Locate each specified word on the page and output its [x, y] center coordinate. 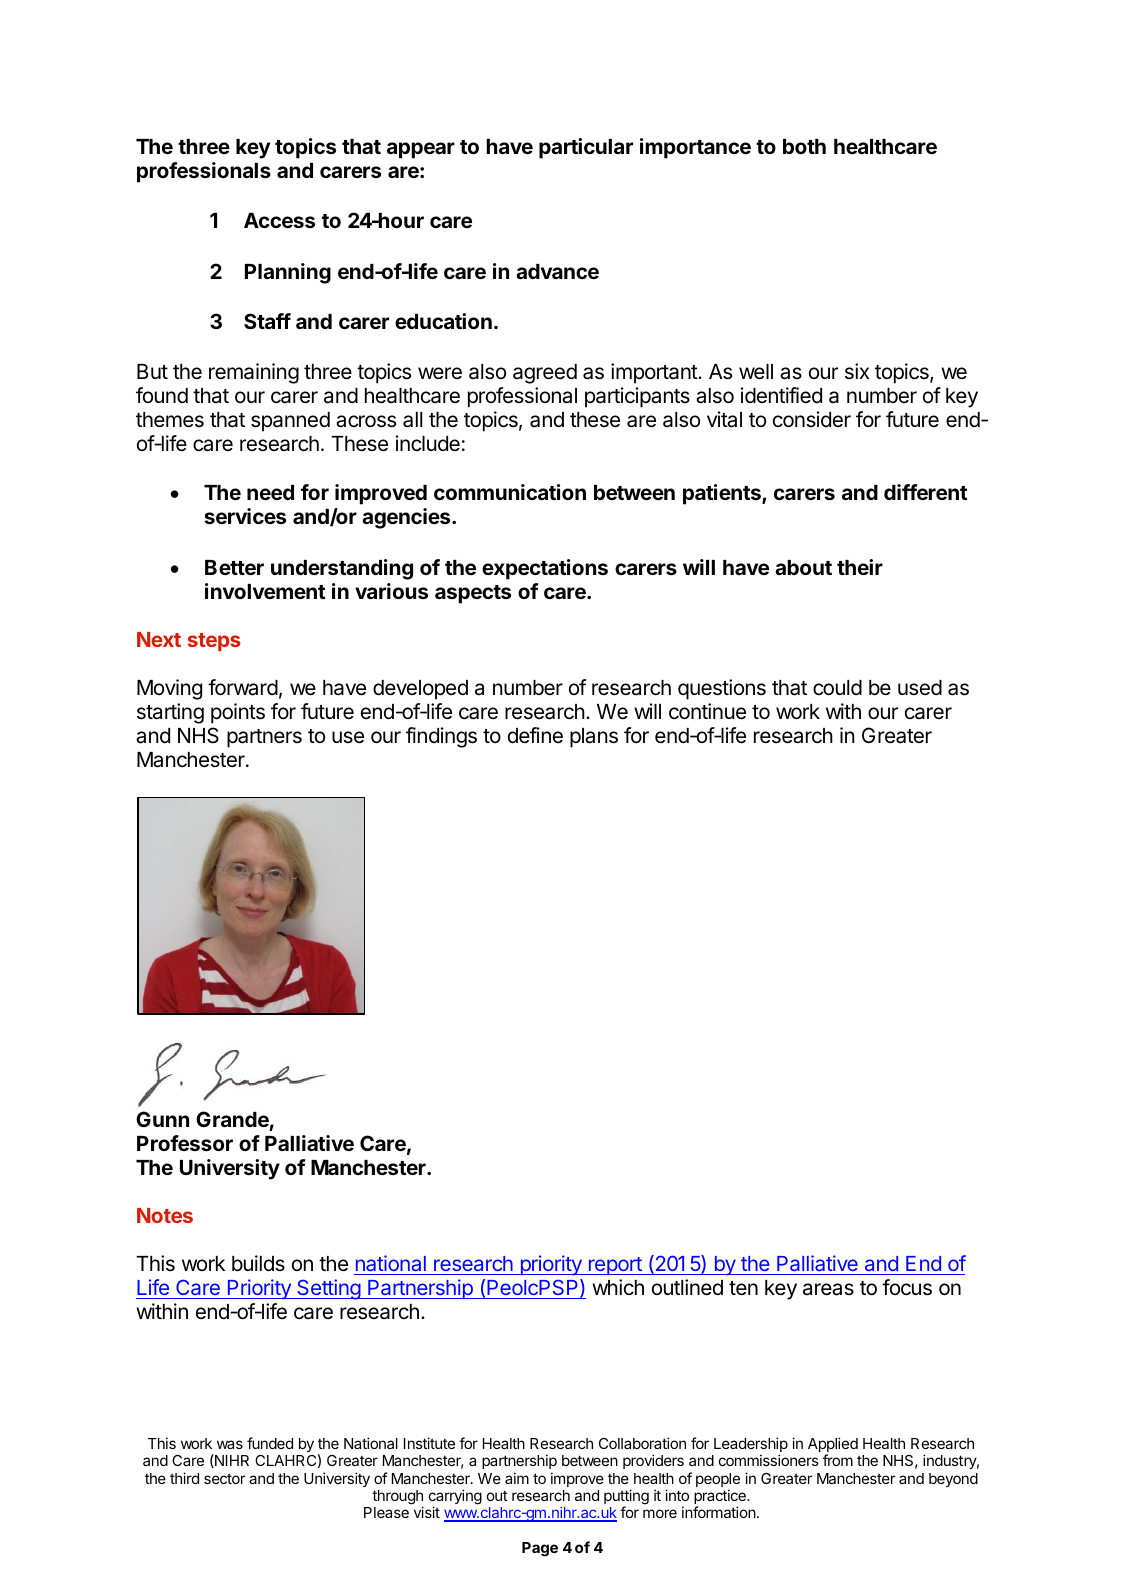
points [238, 713]
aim [517, 1478]
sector [224, 1479]
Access [279, 220]
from [838, 1460]
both [804, 146]
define [535, 735]
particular [586, 148]
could [837, 688]
